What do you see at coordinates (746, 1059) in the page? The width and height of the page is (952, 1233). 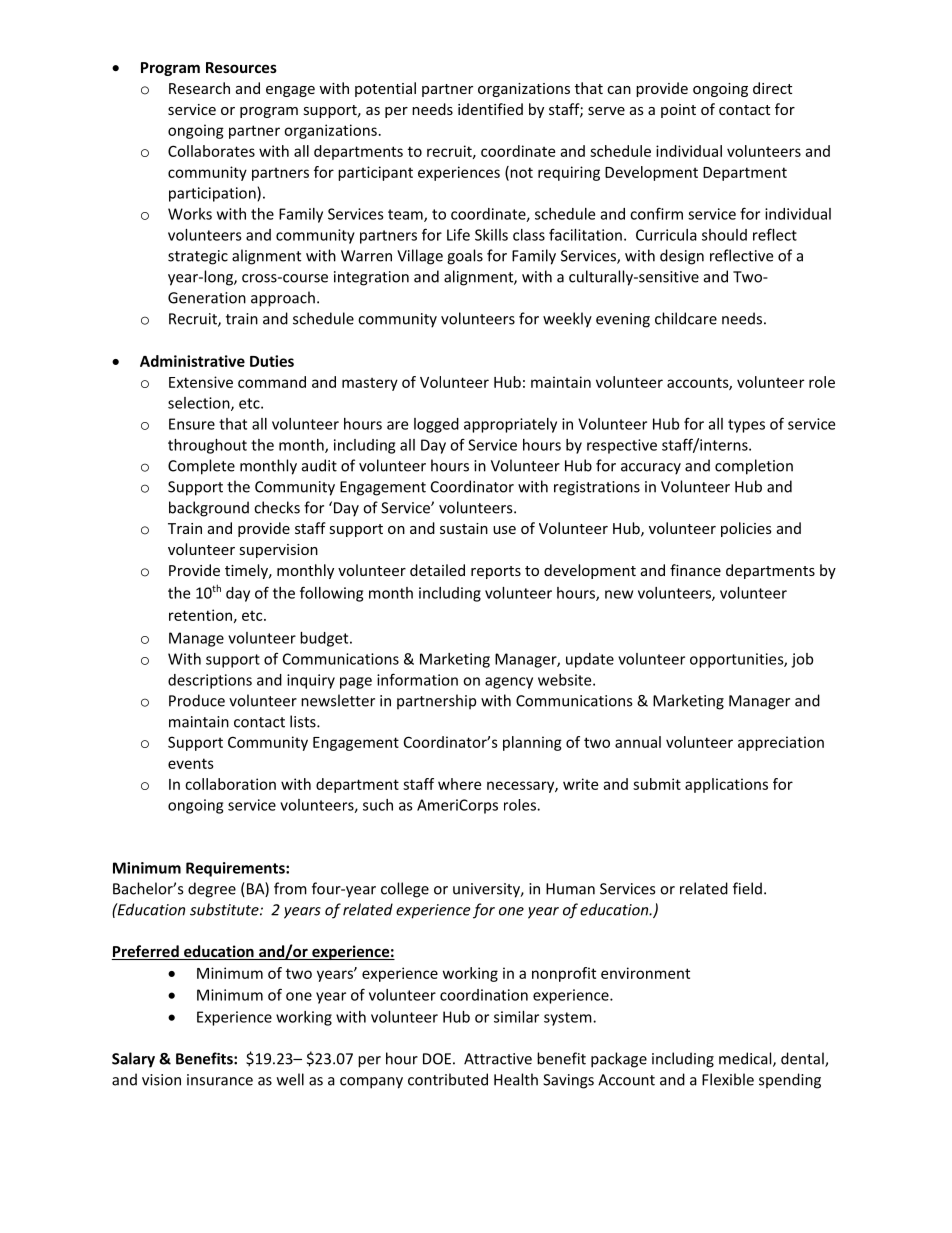 I see `medical` at bounding box center [746, 1059].
